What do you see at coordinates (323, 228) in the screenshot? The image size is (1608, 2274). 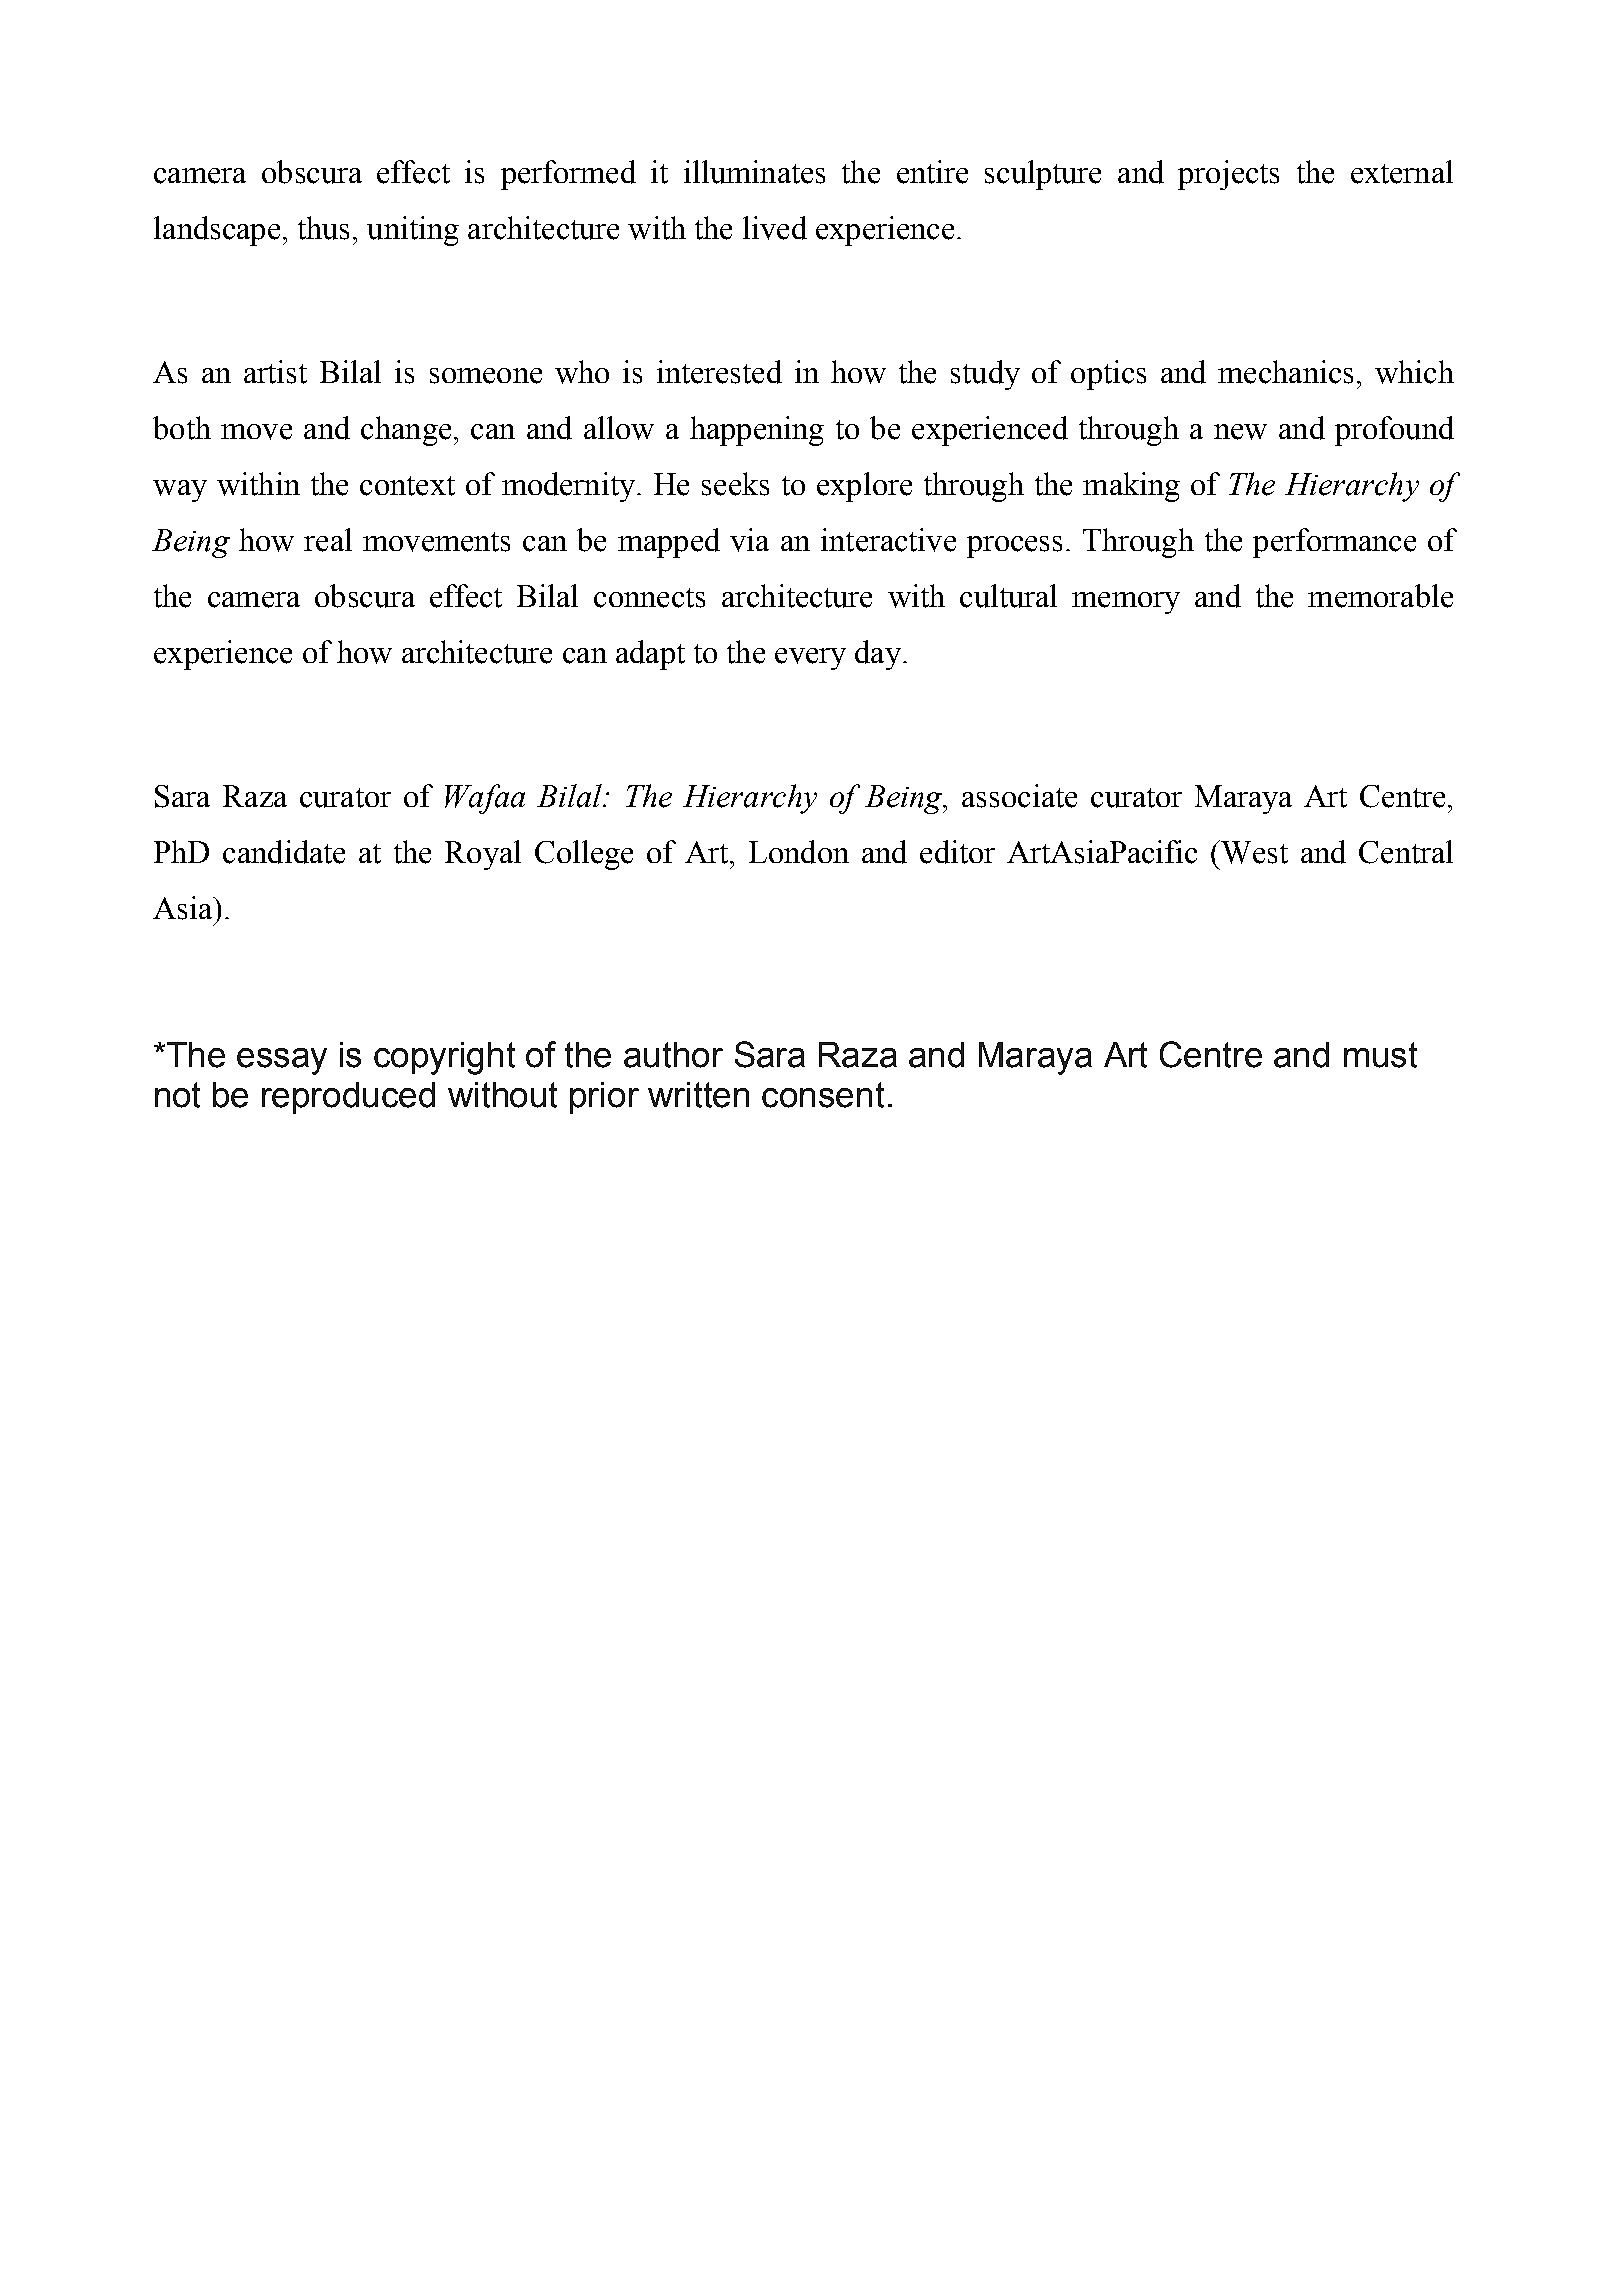 I see `thus` at bounding box center [323, 228].
